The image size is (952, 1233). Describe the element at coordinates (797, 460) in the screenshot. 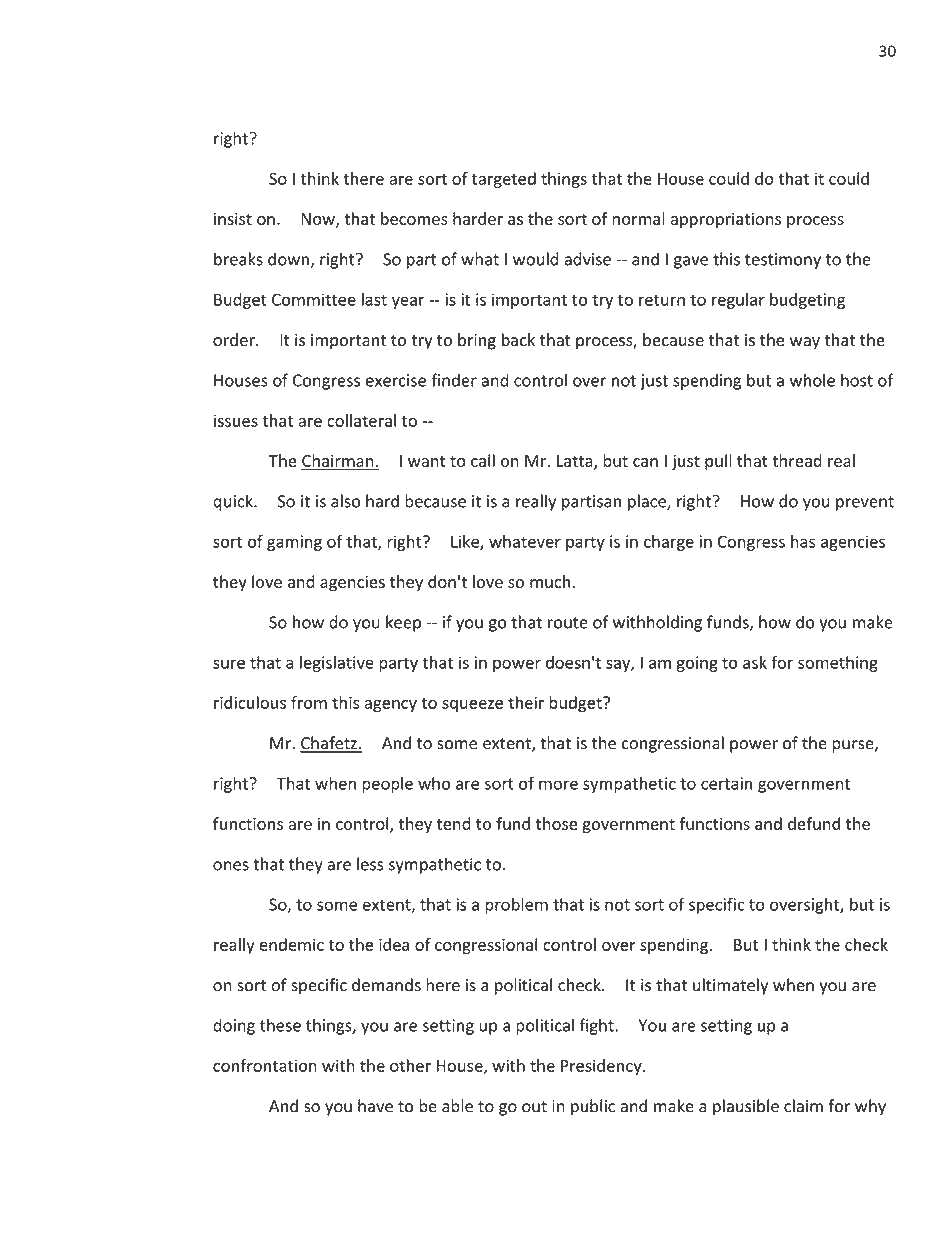

I see `thread` at that location.
